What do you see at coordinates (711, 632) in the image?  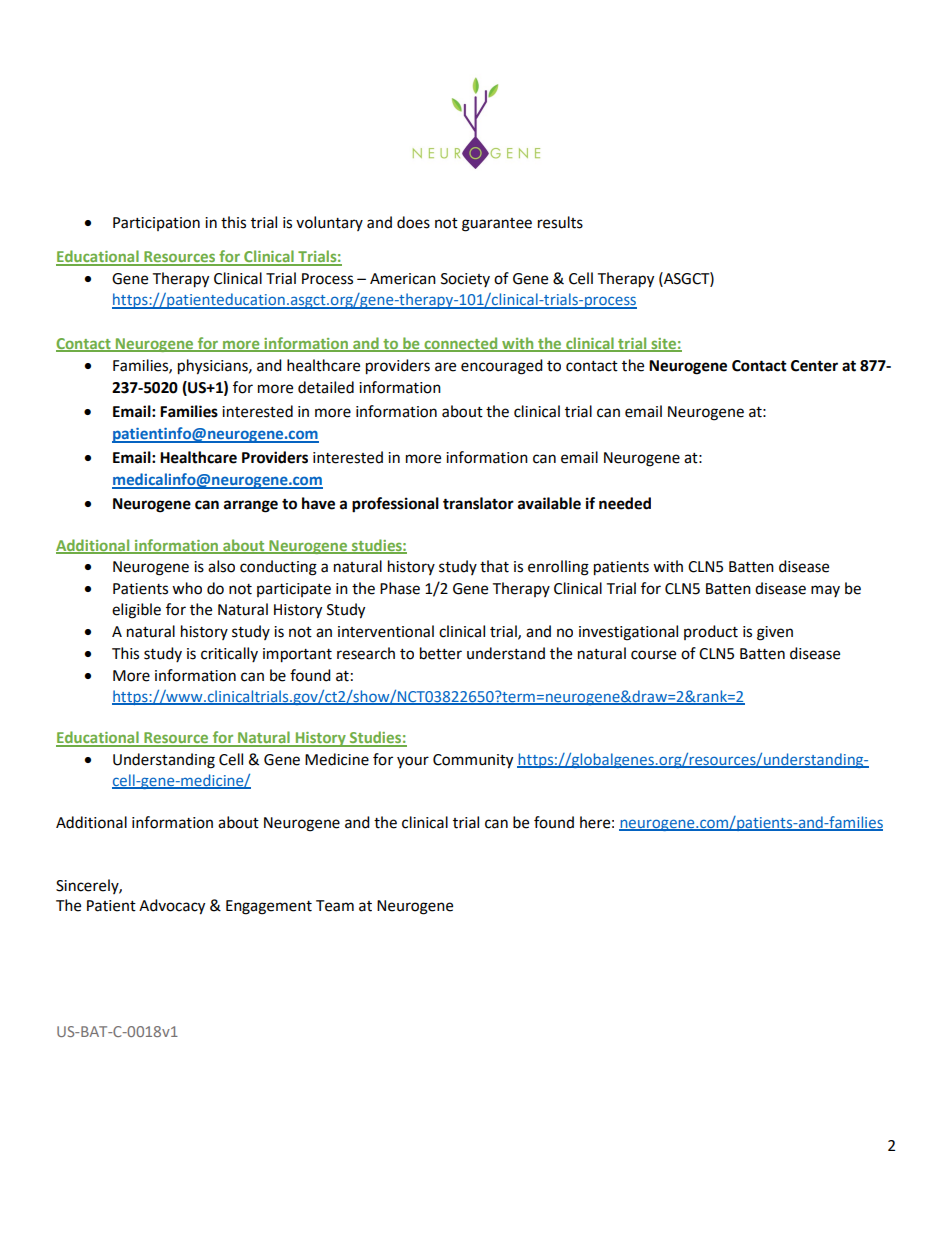 I see `product` at bounding box center [711, 632].
